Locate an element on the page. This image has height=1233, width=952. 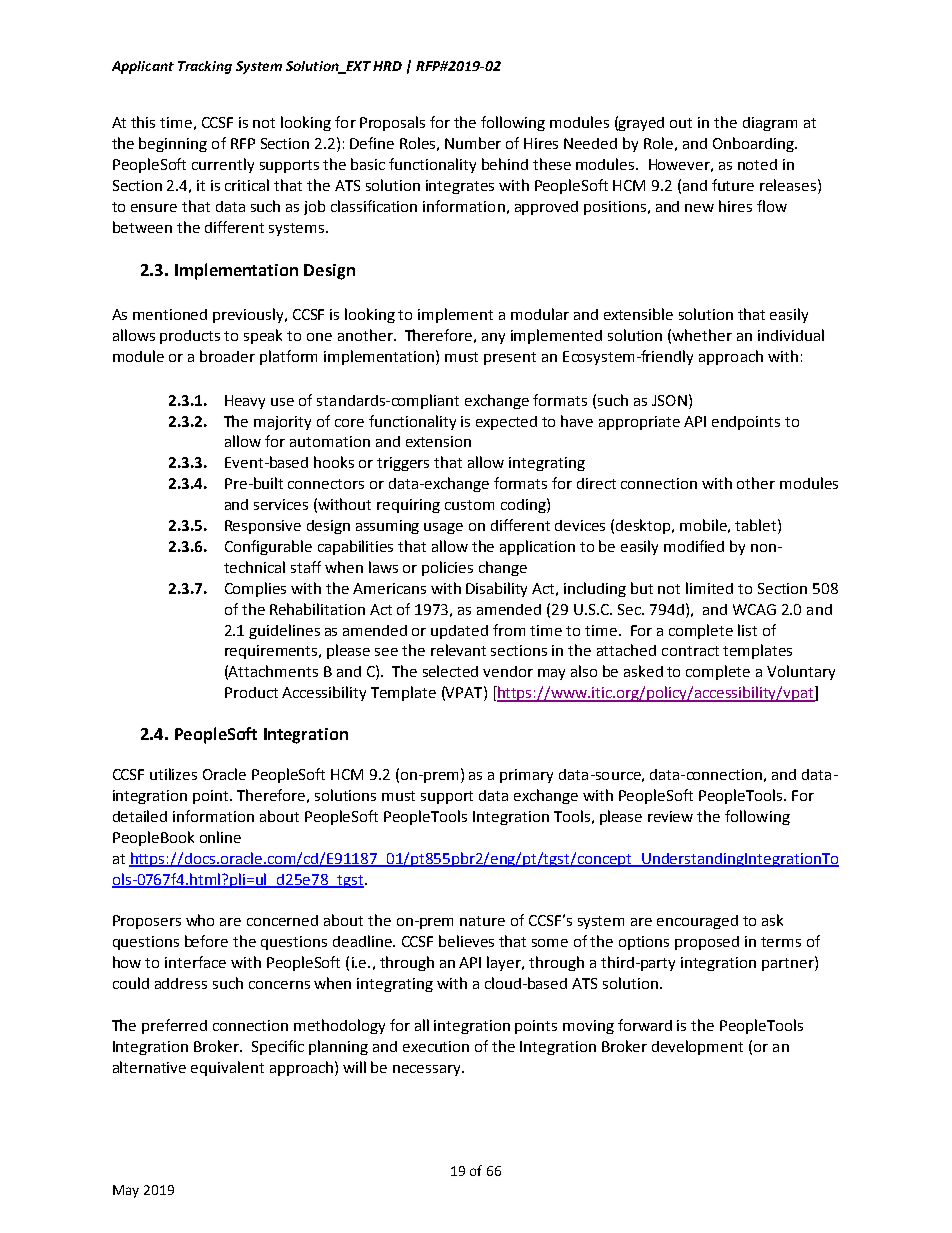
broader is located at coordinates (227, 356).
